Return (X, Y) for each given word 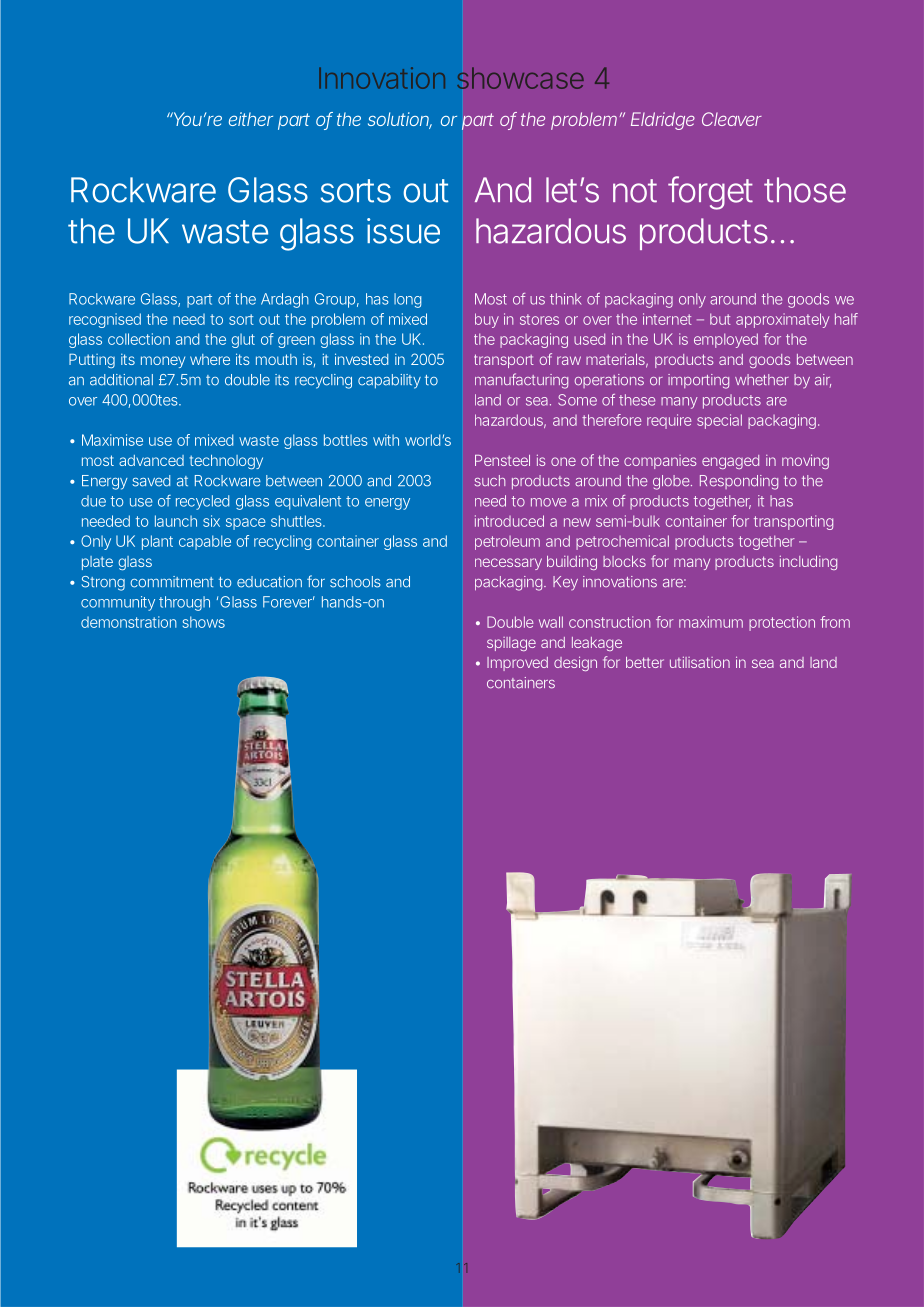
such (489, 481)
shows (204, 622)
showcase (520, 78)
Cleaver (732, 119)
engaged (730, 462)
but (720, 319)
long (407, 300)
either (251, 119)
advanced (151, 460)
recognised (105, 320)
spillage (511, 644)
